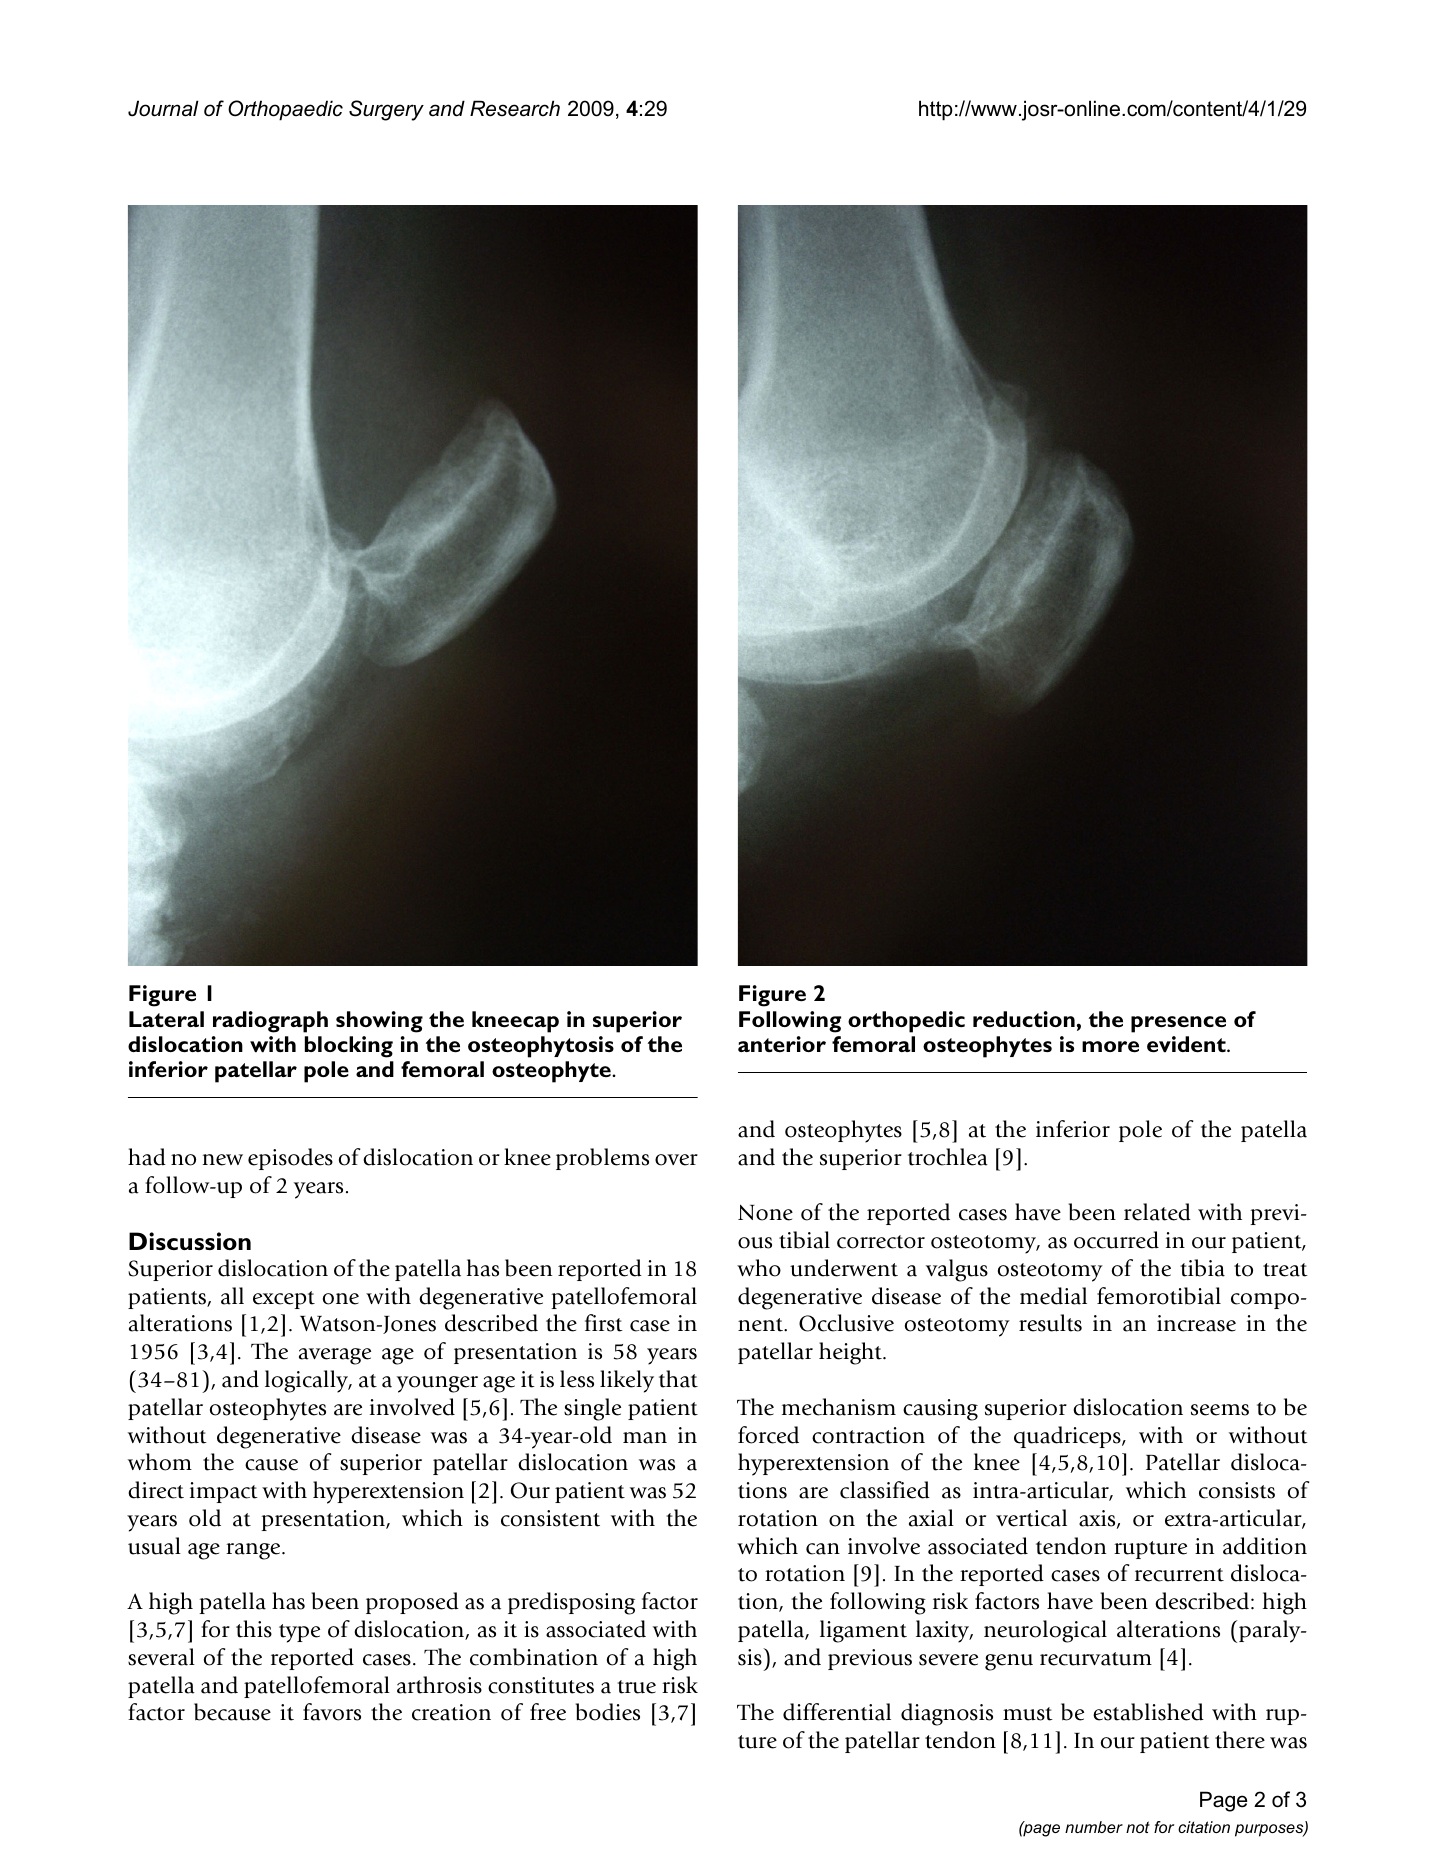  I want to click on favors, so click(332, 1712).
